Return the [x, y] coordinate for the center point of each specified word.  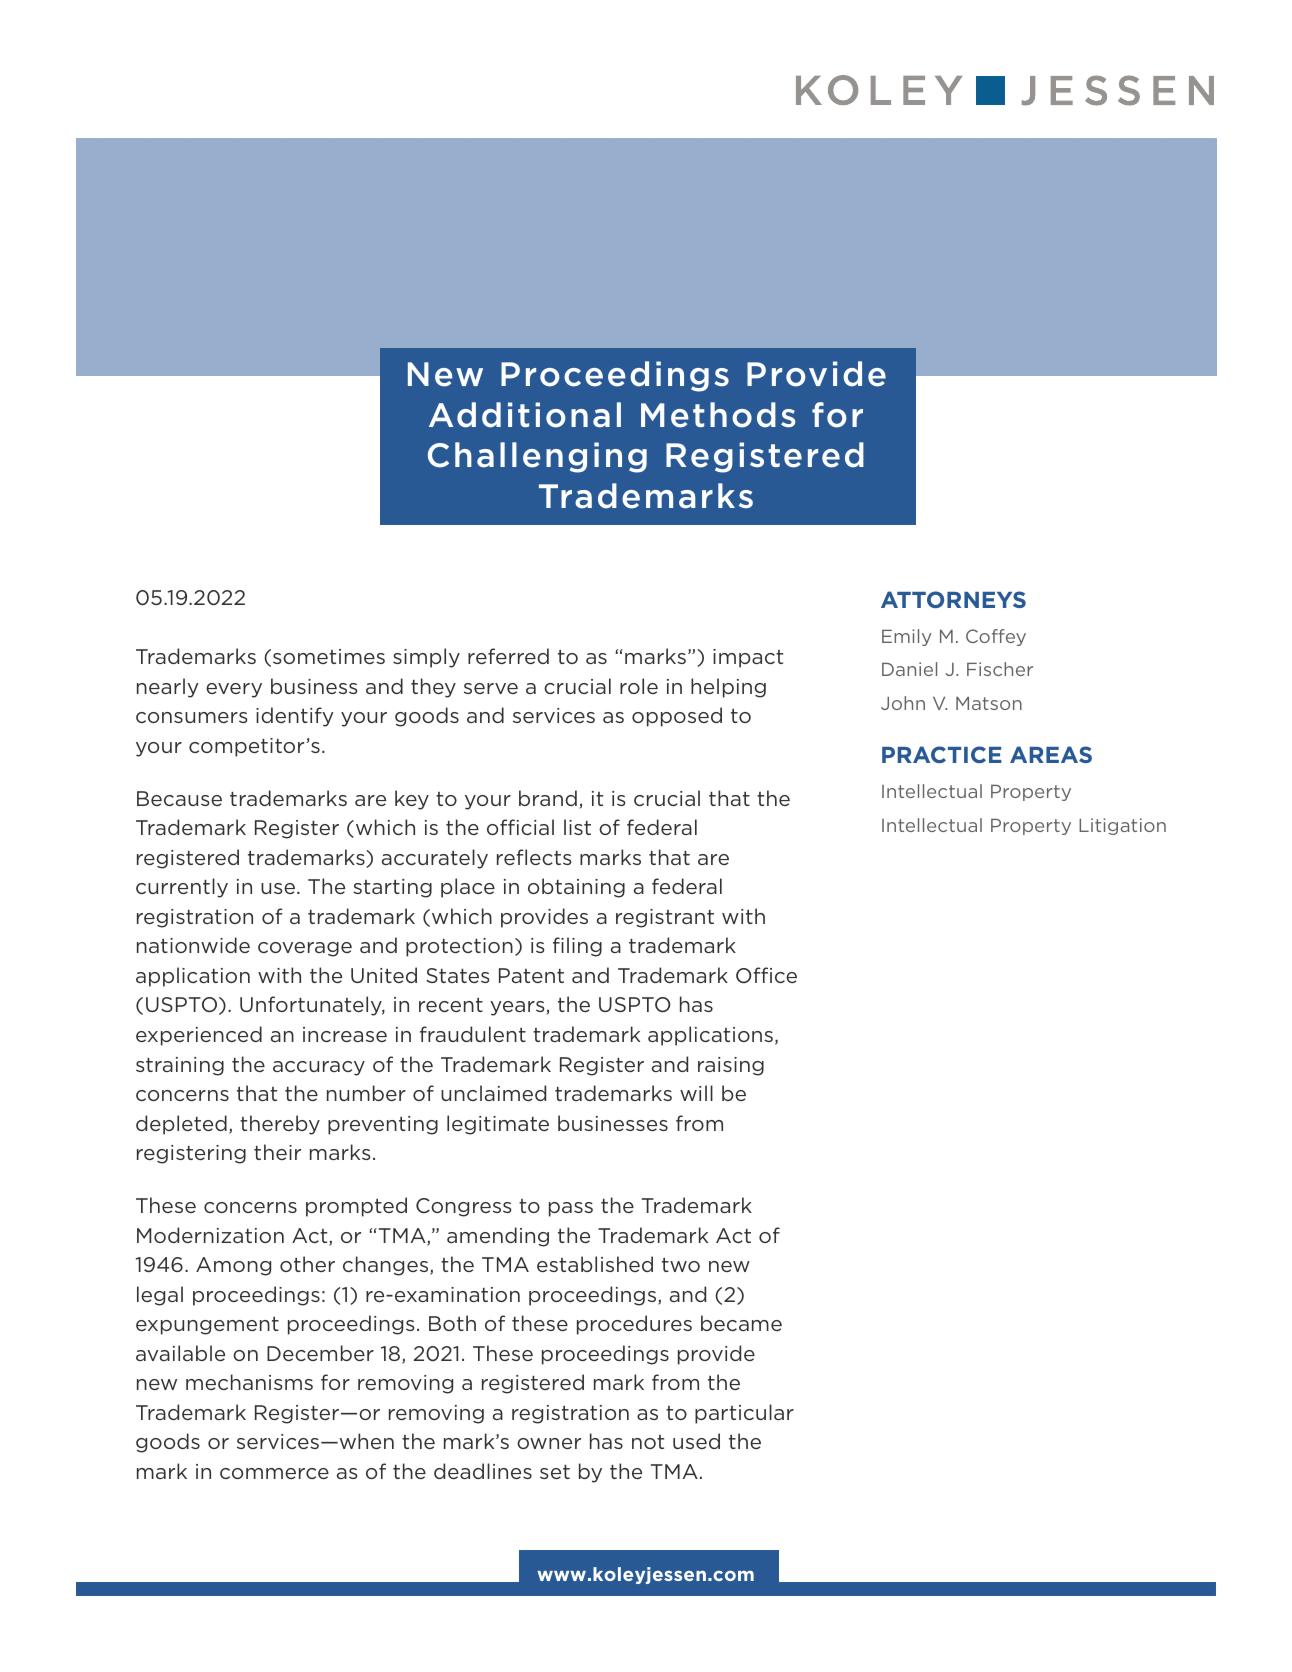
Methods [718, 415]
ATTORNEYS [953, 599]
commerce [274, 1473]
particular [744, 1414]
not [648, 1442]
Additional [525, 415]
